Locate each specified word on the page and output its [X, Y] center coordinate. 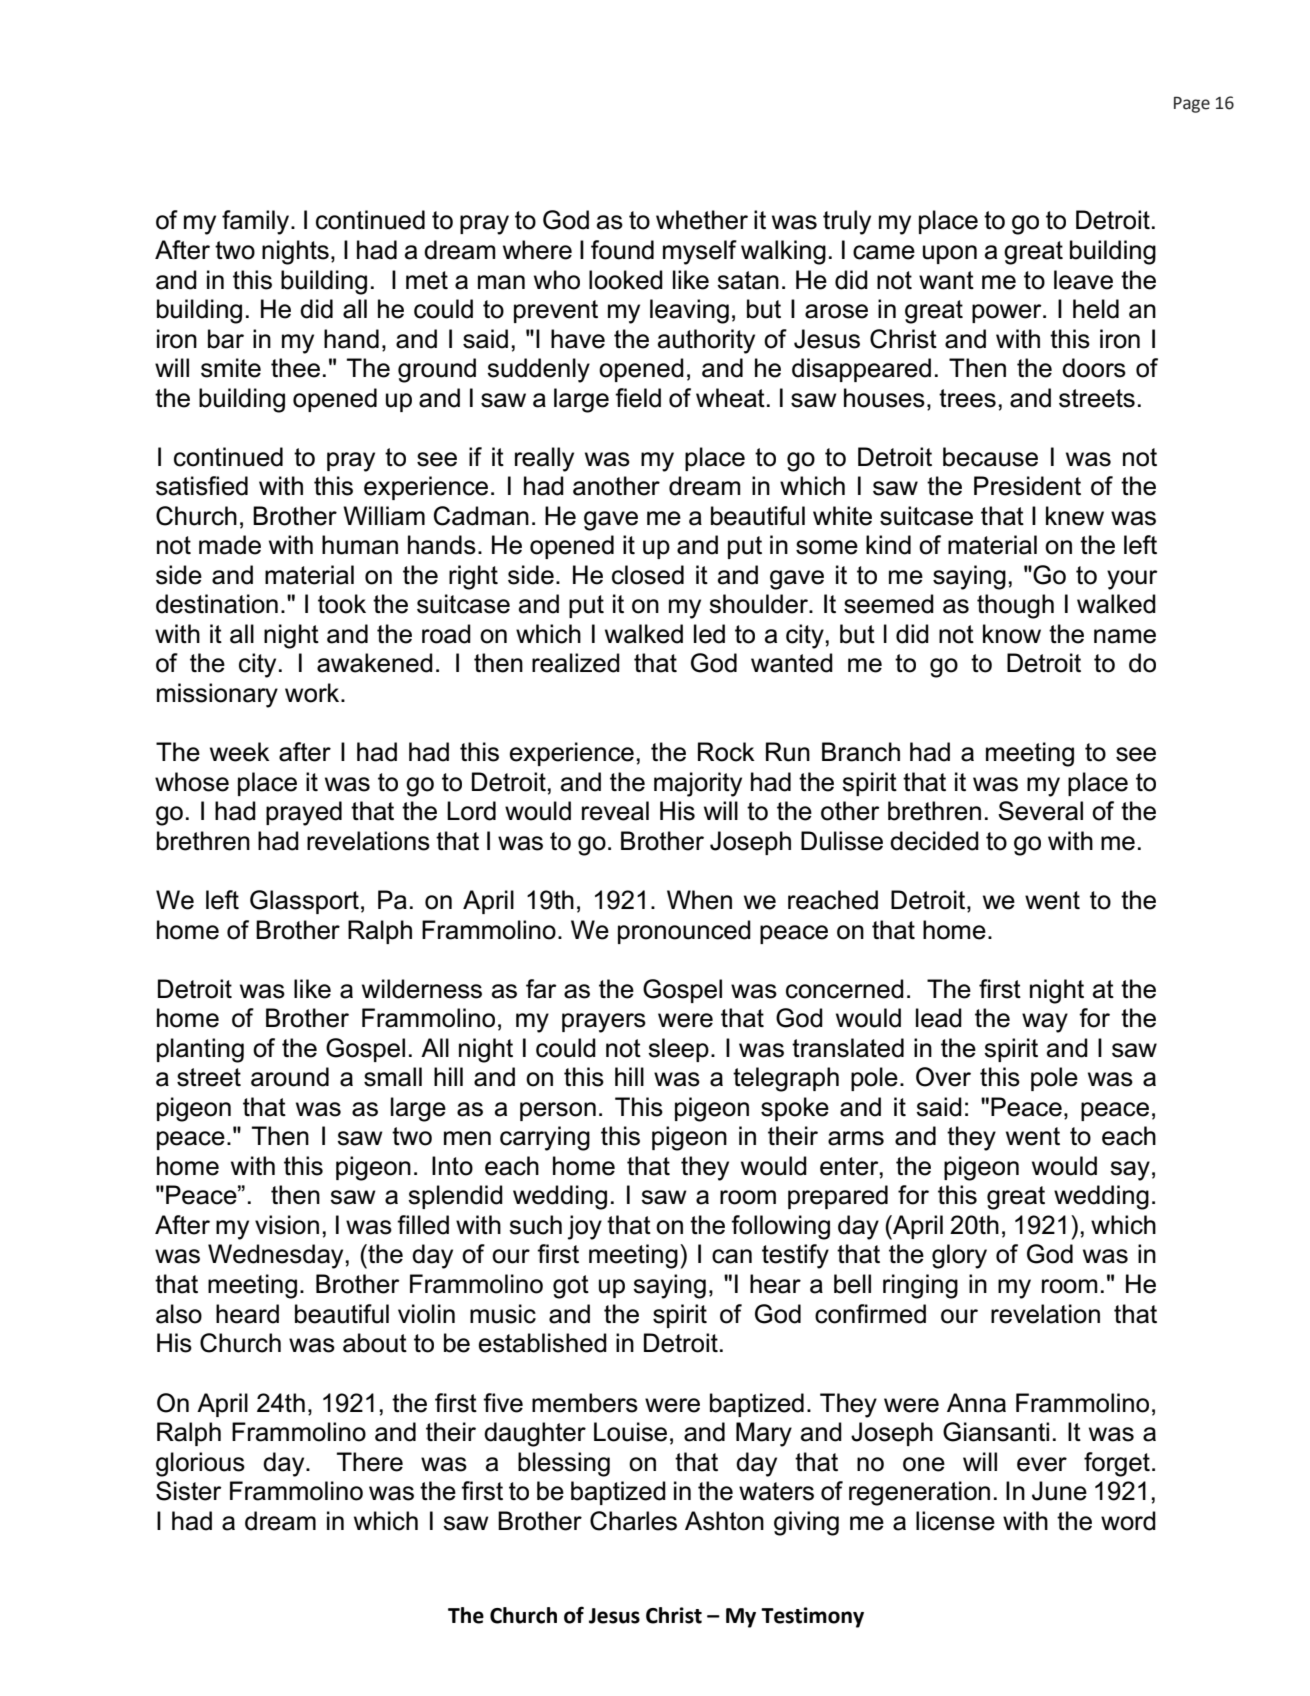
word [1128, 1521]
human [360, 545]
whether [702, 220]
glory [959, 1256]
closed [648, 575]
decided [934, 841]
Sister [189, 1491]
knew [1075, 516]
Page [1192, 104]
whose [192, 782]
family [257, 222]
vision [287, 1225]
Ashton [724, 1521]
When [699, 900]
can [732, 1256]
